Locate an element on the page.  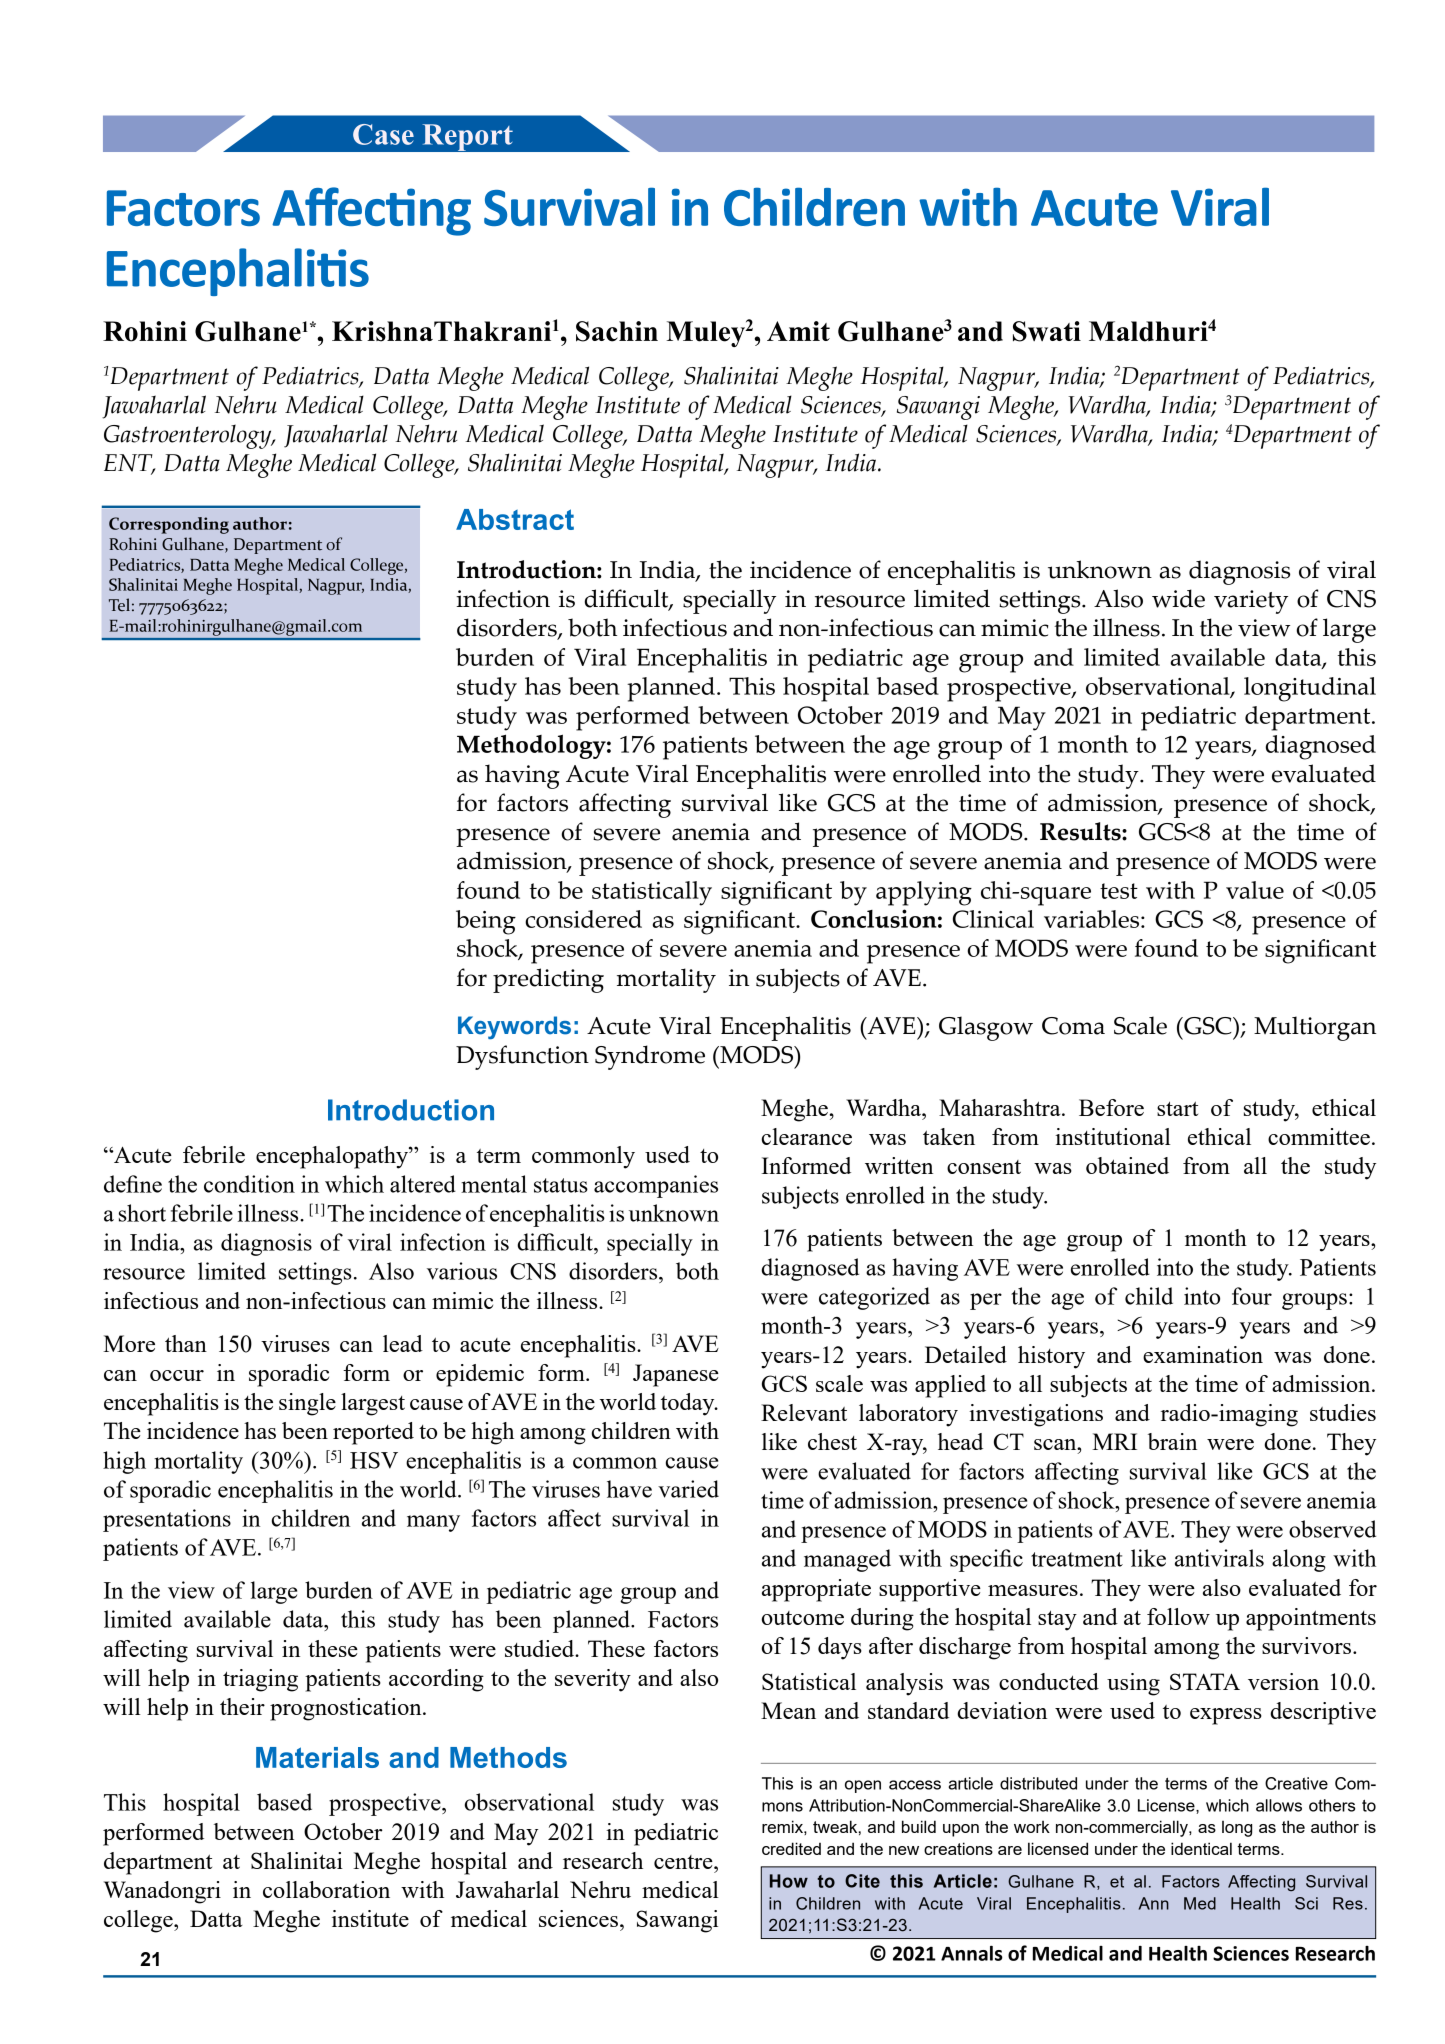
collaboration is located at coordinates (326, 1889).
